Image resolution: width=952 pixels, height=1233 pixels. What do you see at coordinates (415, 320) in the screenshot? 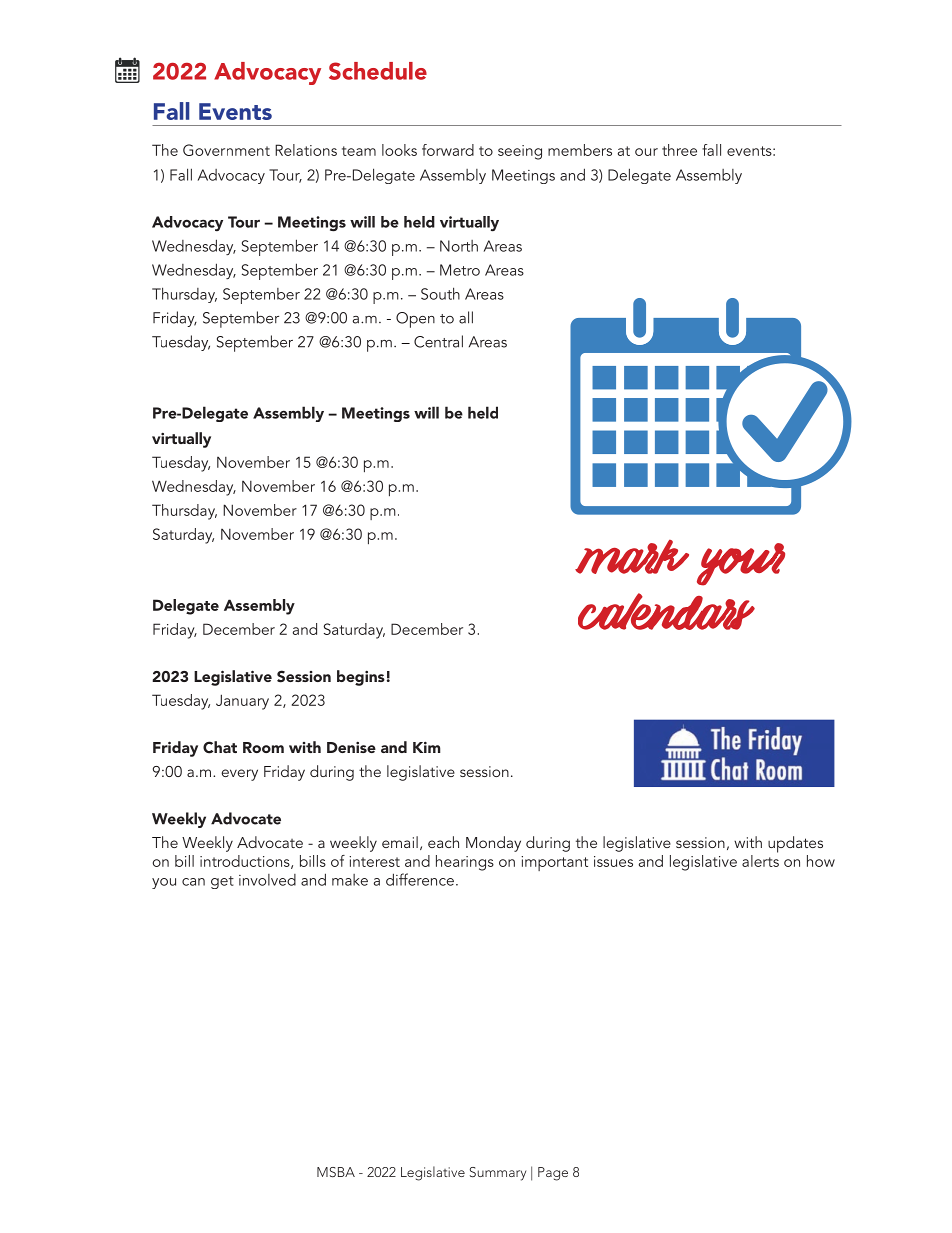
I see `Open` at bounding box center [415, 320].
